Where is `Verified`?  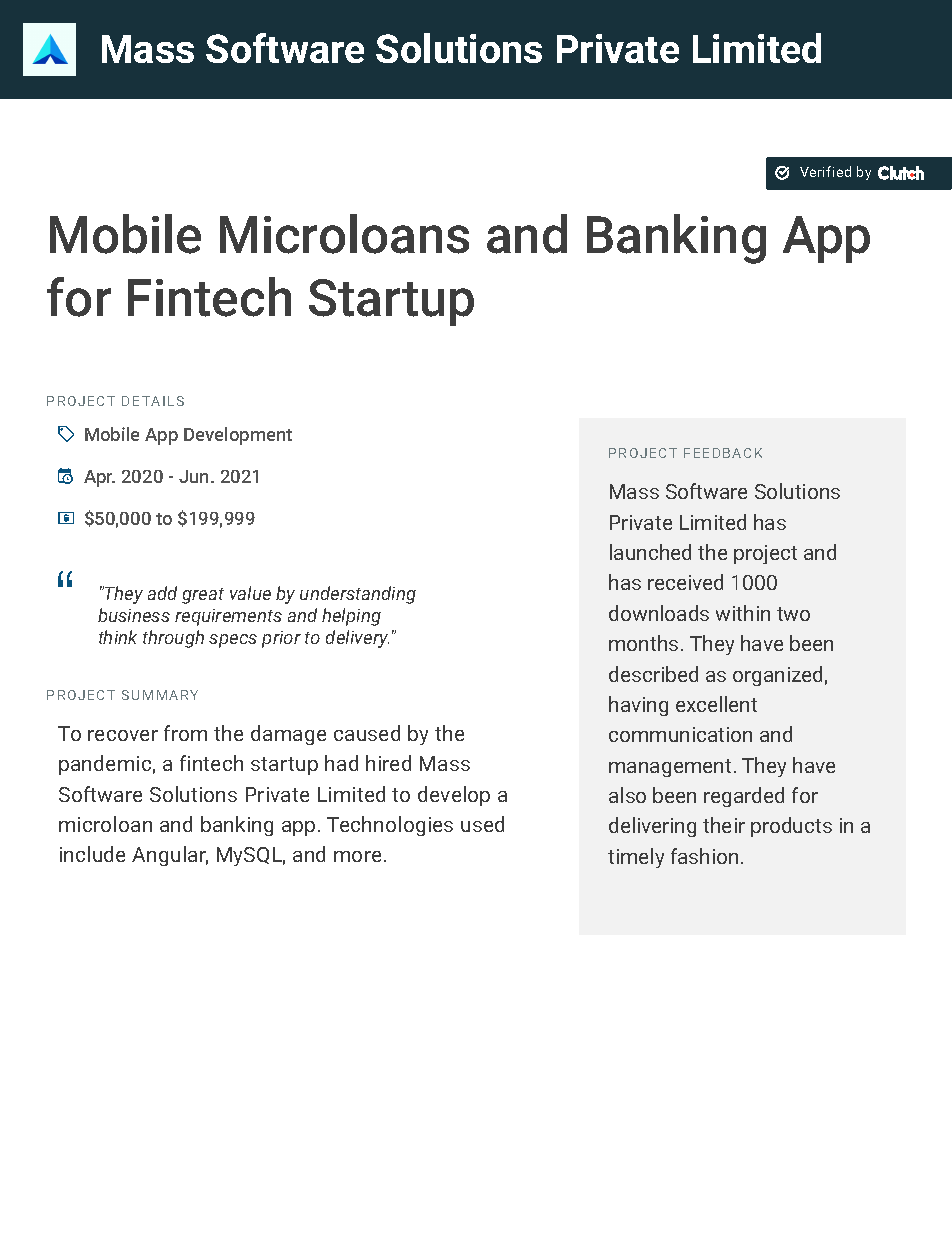
Verified is located at coordinates (825, 171).
